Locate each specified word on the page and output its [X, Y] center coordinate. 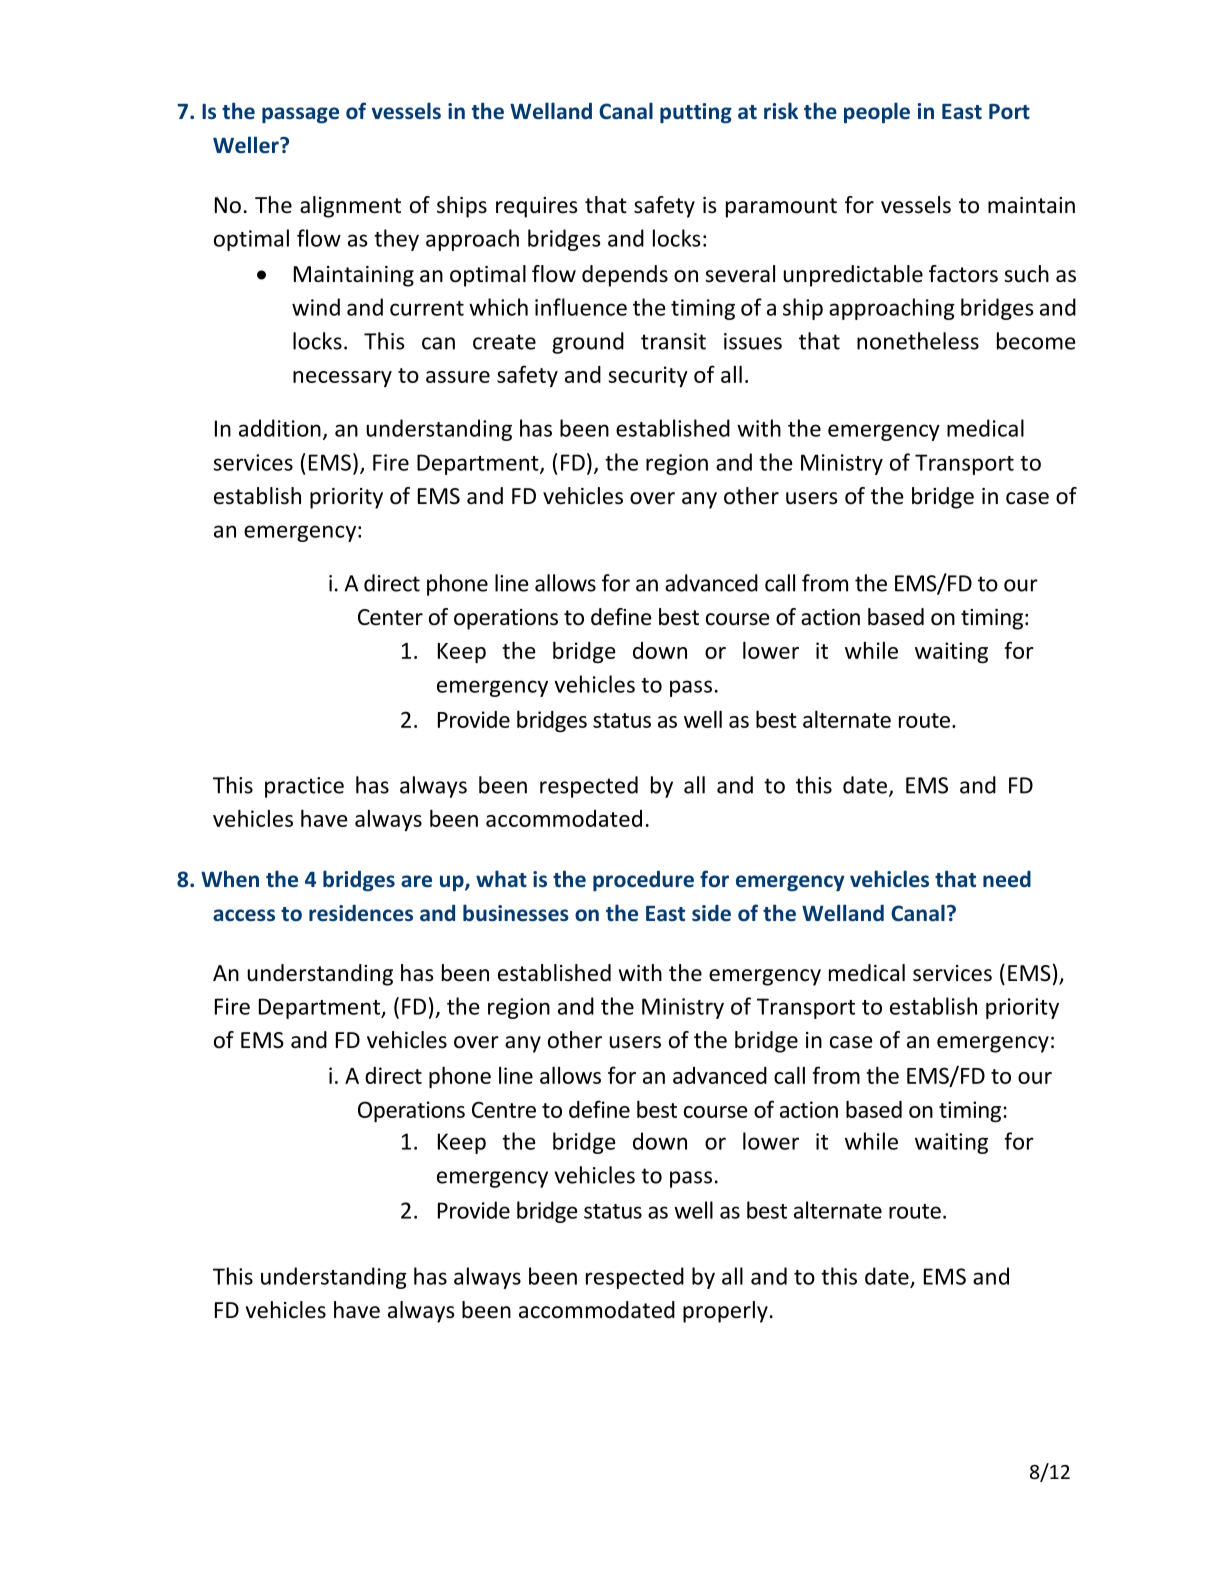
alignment [350, 207]
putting [696, 113]
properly [725, 1312]
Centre [504, 1110]
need [1007, 879]
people [877, 112]
